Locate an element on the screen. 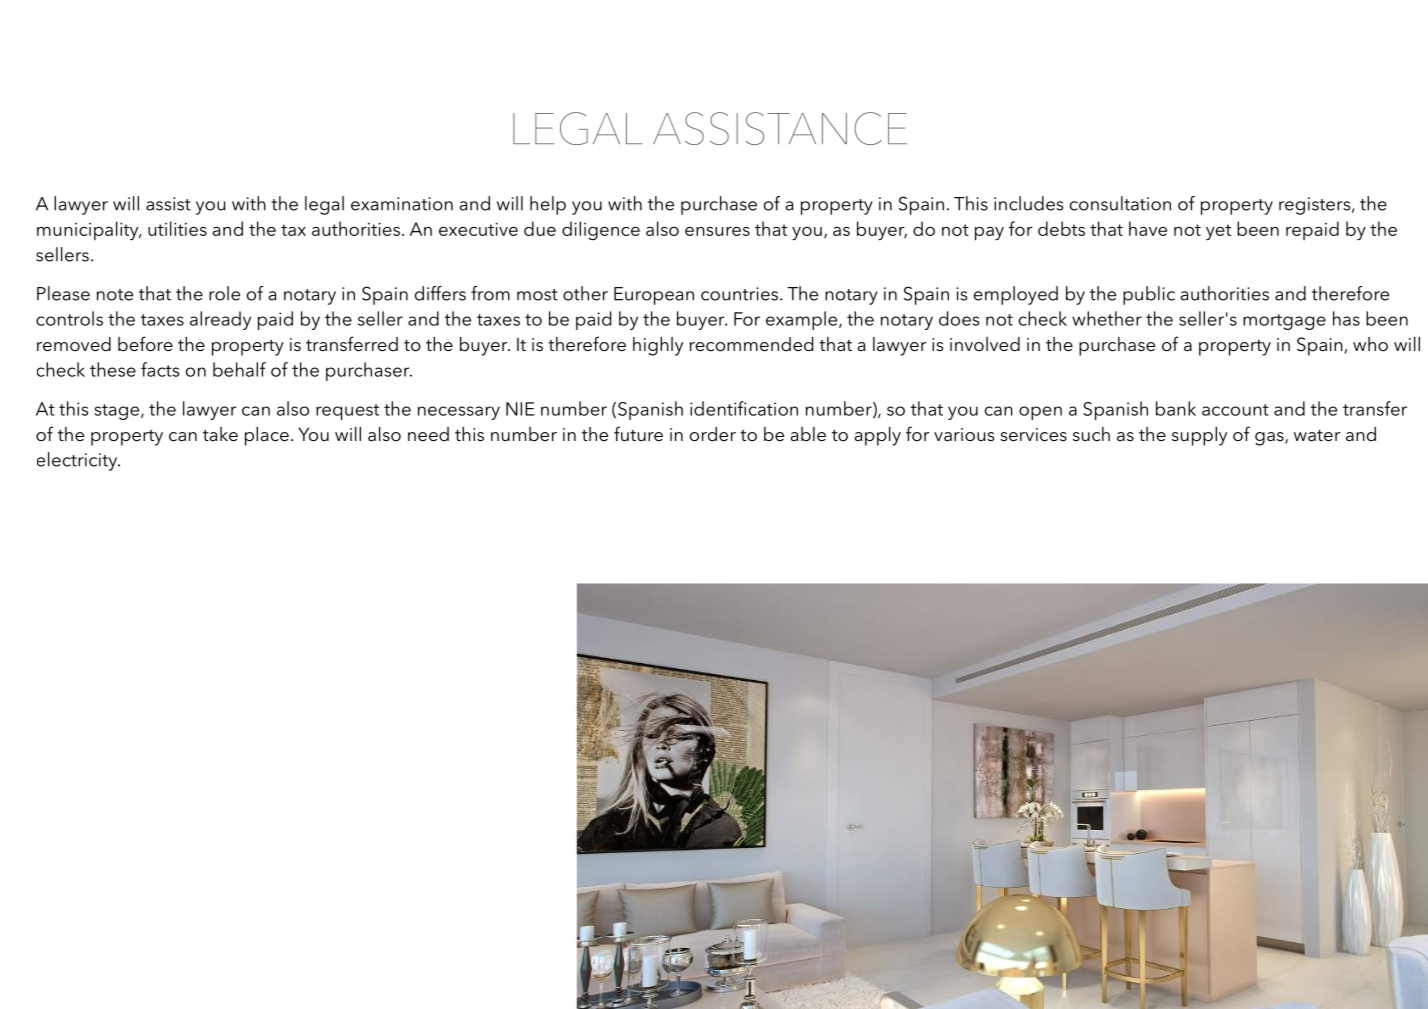  electricity is located at coordinates (78, 461).
